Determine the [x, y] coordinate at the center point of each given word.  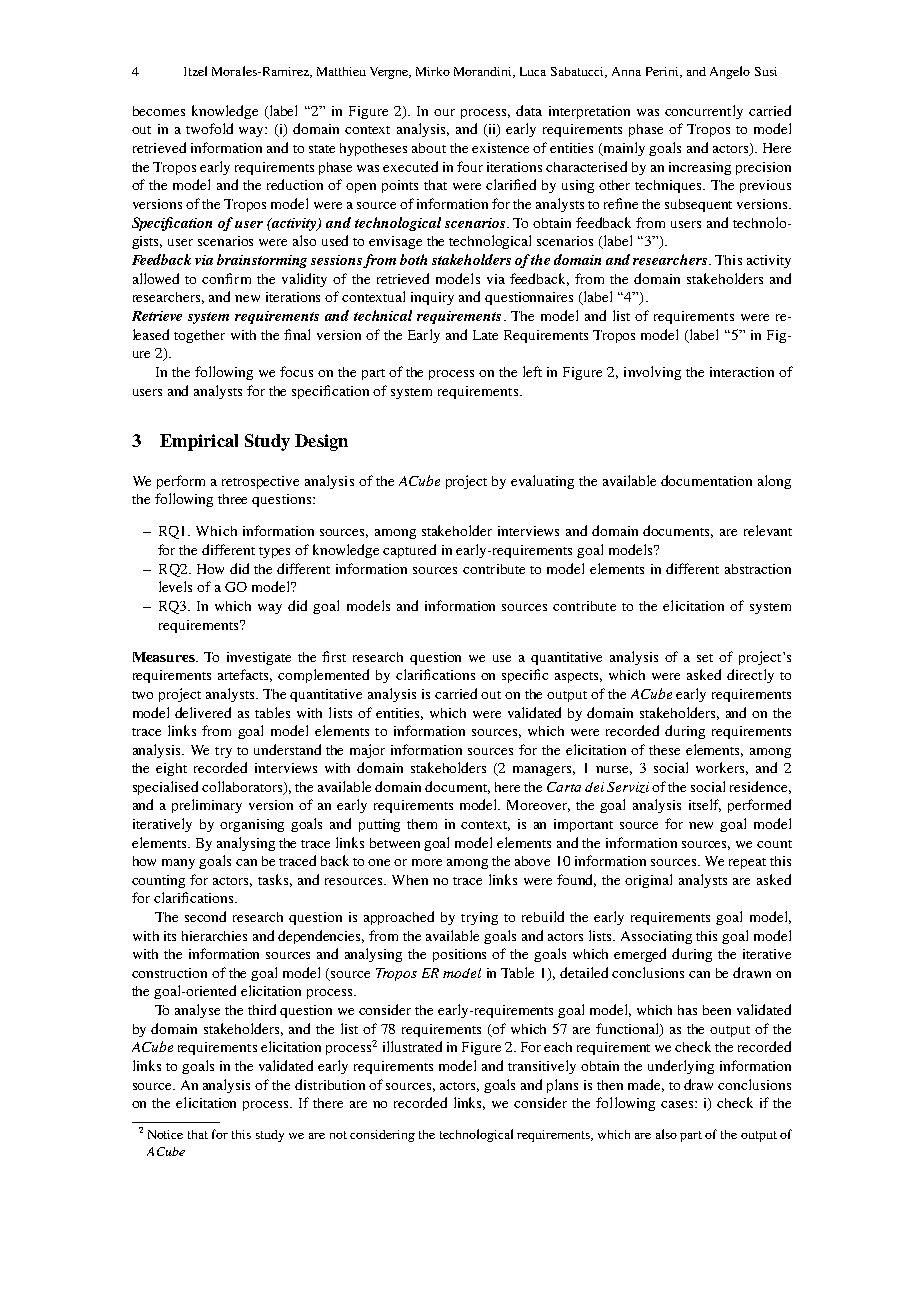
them [422, 824]
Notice [165, 1134]
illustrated [412, 1046]
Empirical [199, 442]
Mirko [433, 71]
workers [722, 768]
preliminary [207, 806]
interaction [742, 372]
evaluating [542, 482]
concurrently [704, 112]
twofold [209, 128]
